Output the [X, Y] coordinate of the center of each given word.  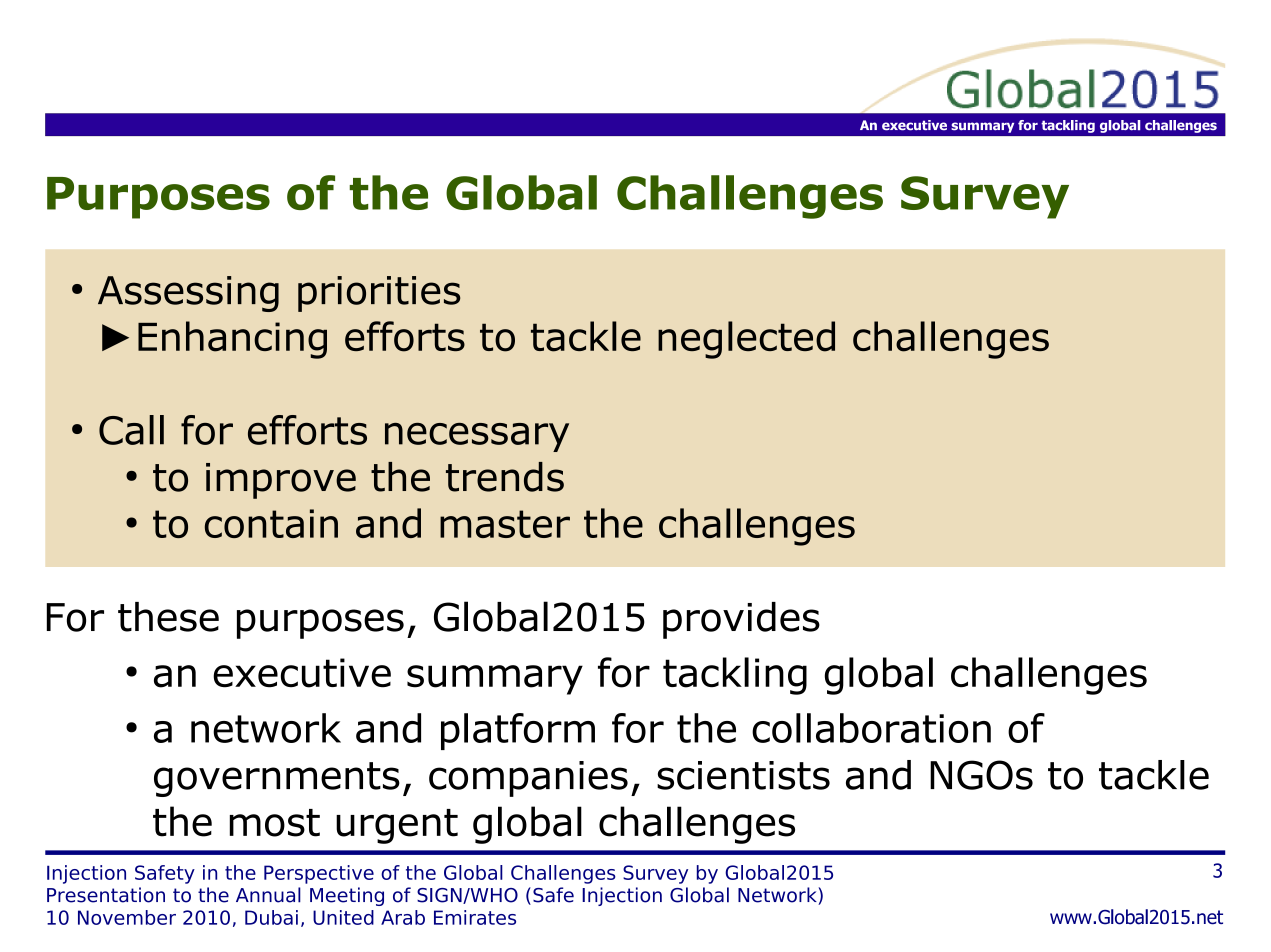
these [168, 617]
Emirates [475, 917]
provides [741, 620]
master [505, 524]
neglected [746, 340]
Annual [268, 895]
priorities [379, 294]
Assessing [188, 294]
